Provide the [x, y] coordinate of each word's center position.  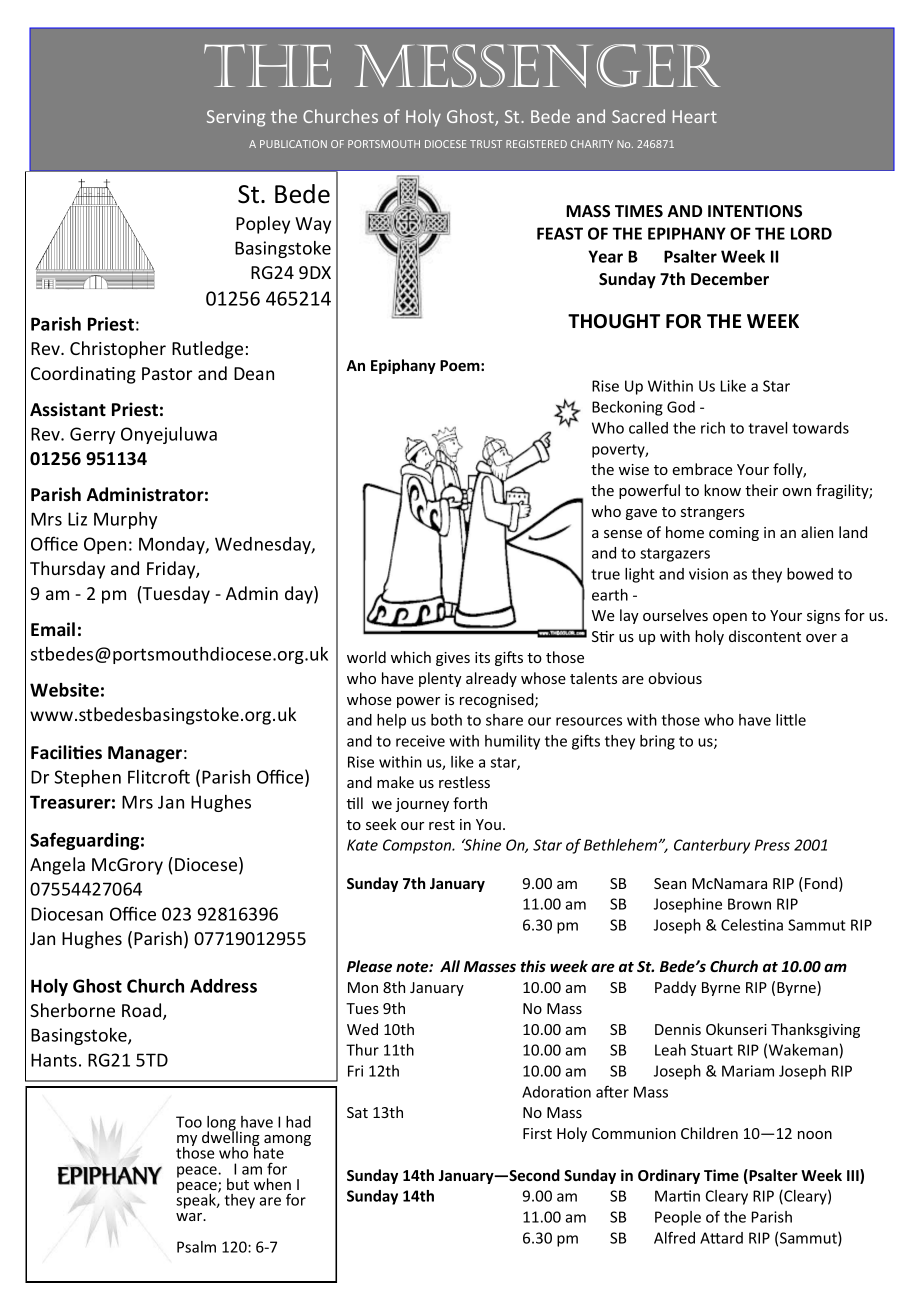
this [533, 966]
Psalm [196, 1247]
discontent [765, 636]
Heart [695, 116]
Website [64, 690]
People [678, 1218]
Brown [749, 904]
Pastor [167, 373]
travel [767, 428]
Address [223, 986]
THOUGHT [614, 321]
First [537, 1133]
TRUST [486, 144]
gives [453, 659]
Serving [236, 118]
